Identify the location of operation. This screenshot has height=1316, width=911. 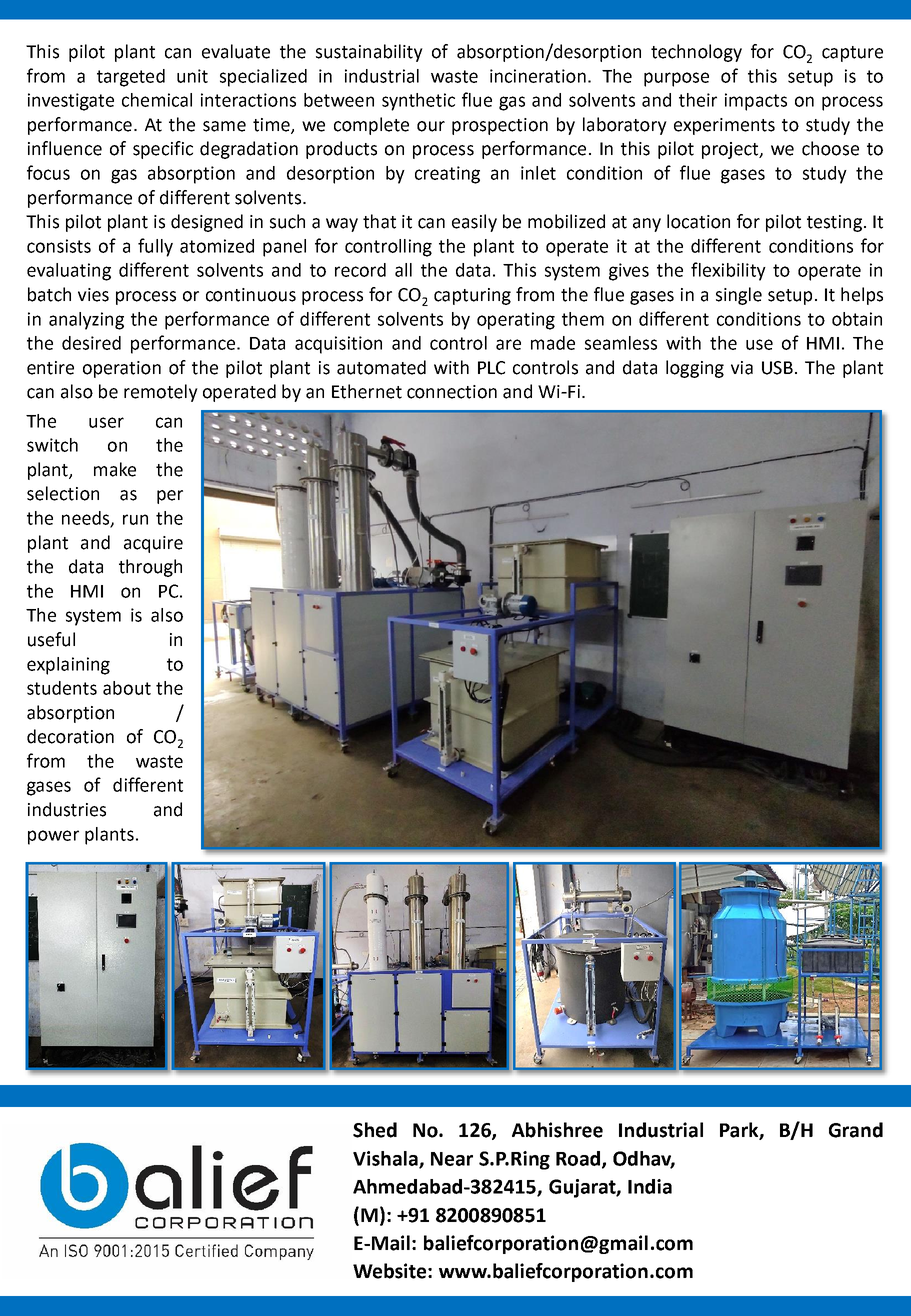
(122, 369).
